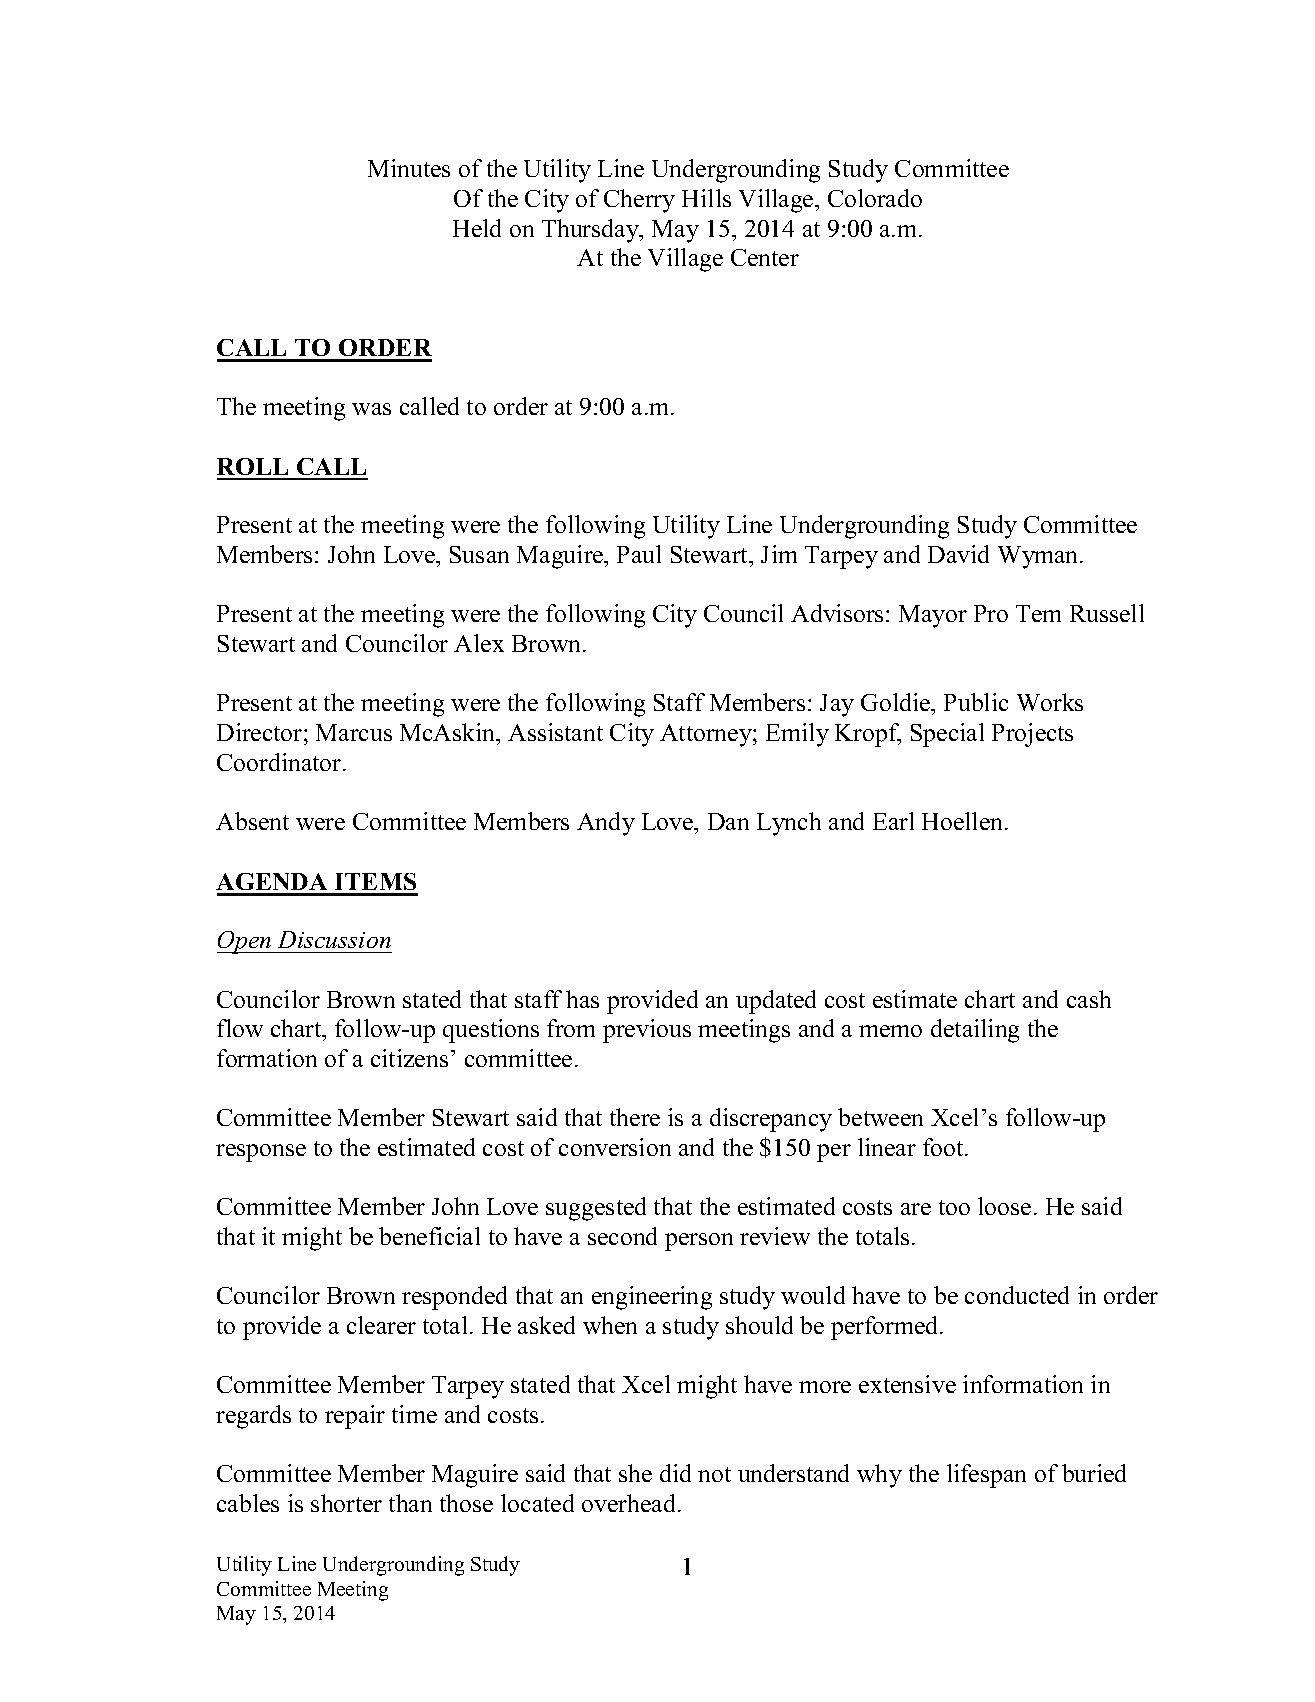  Describe the element at coordinates (639, 554) in the image. I see `Paul` at that location.
